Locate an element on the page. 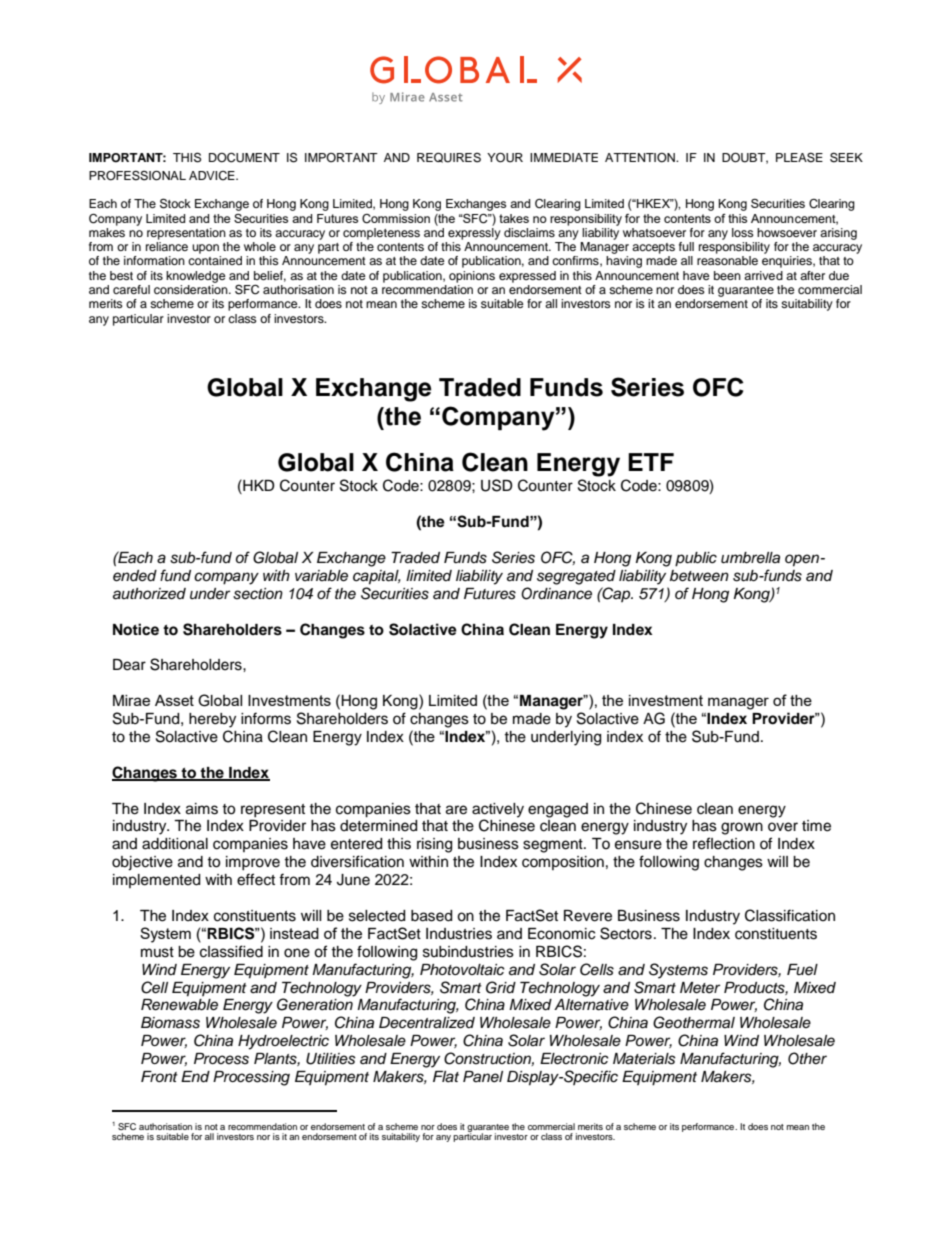  Biomass is located at coordinates (170, 1023).
